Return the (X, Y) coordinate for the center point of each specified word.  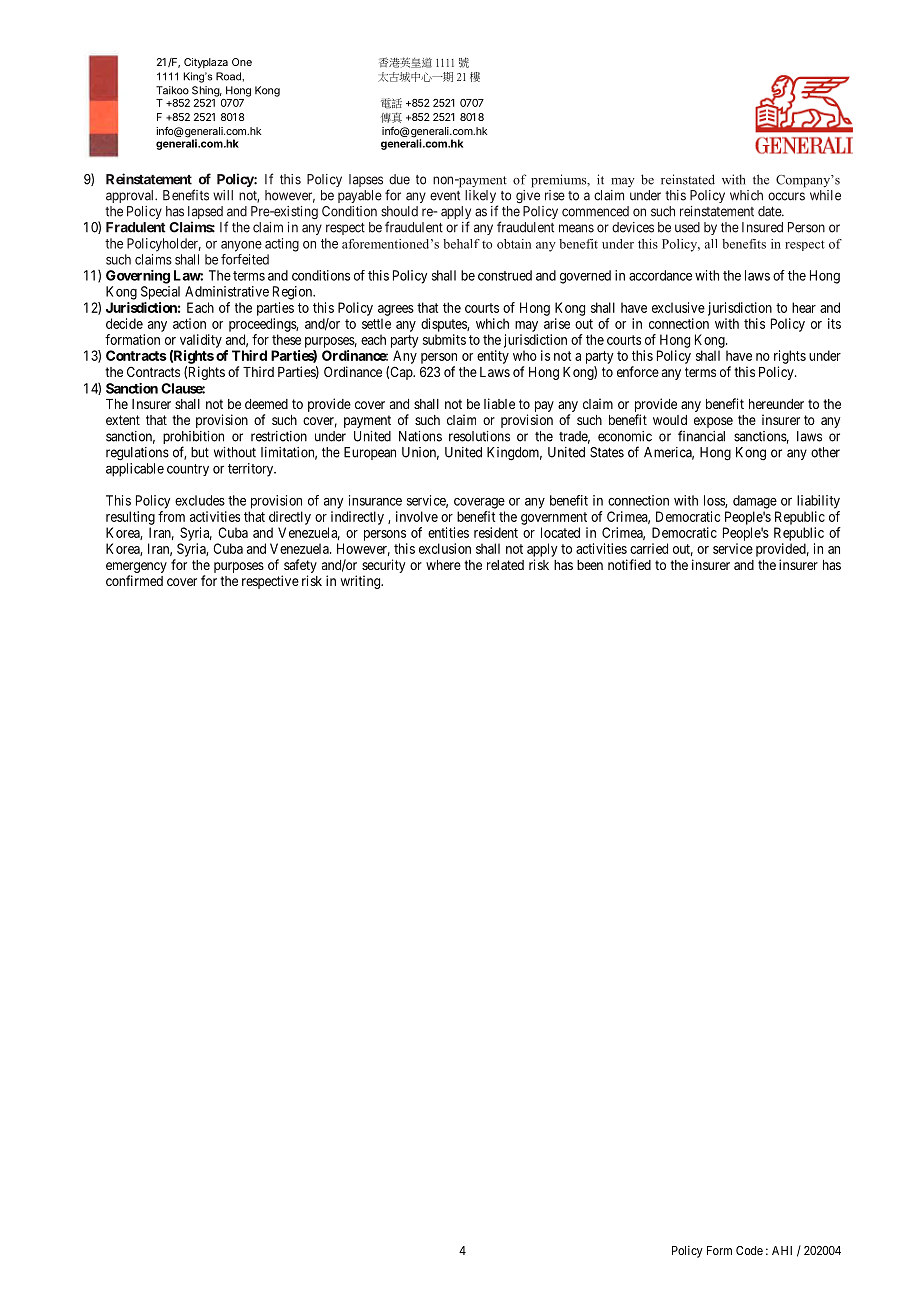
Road (229, 76)
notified (629, 564)
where (443, 565)
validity (201, 341)
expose (713, 422)
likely (481, 198)
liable (499, 403)
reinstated (688, 179)
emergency (136, 567)
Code (749, 1250)
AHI (782, 1250)
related (505, 565)
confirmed (134, 580)
